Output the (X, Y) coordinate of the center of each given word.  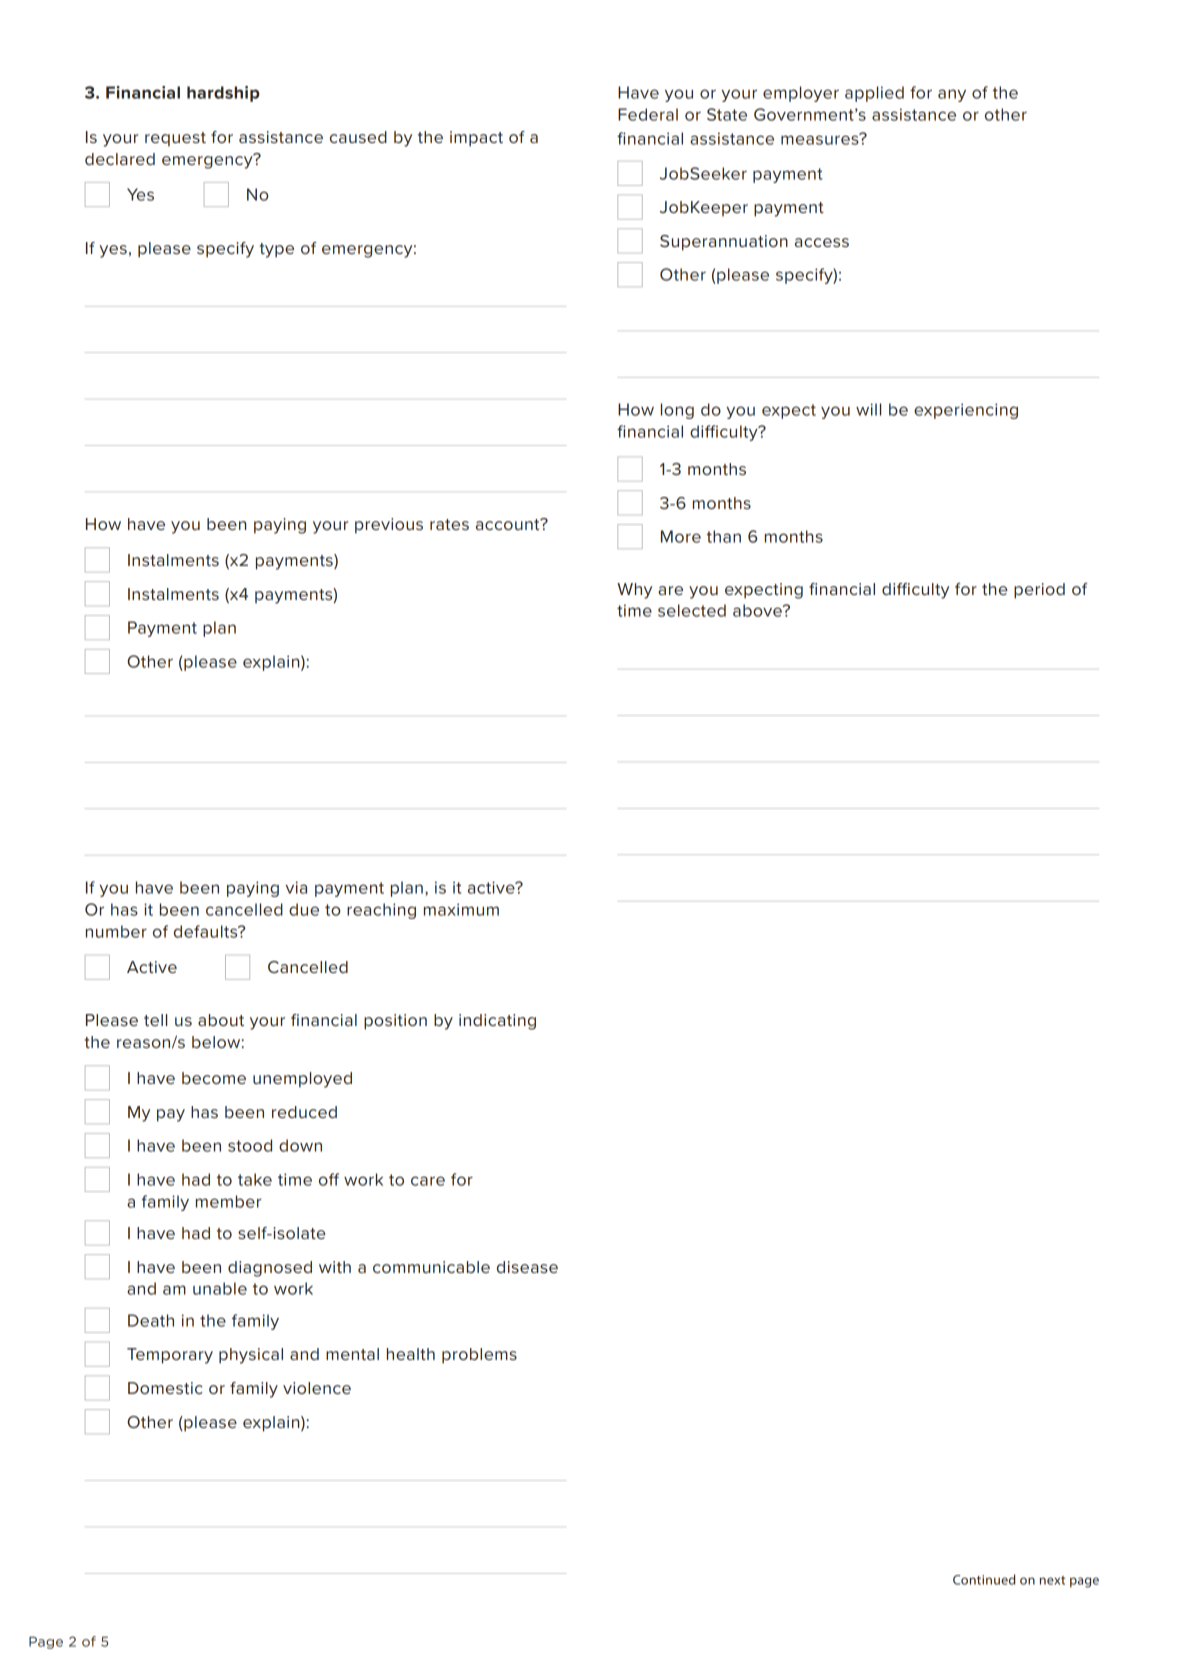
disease (527, 1267)
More (681, 536)
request (175, 139)
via (296, 887)
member (229, 1201)
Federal (648, 114)
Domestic (165, 1388)
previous (389, 526)
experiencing (966, 411)
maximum (461, 909)
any (952, 95)
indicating (497, 1022)
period (1039, 591)
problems (479, 1356)
